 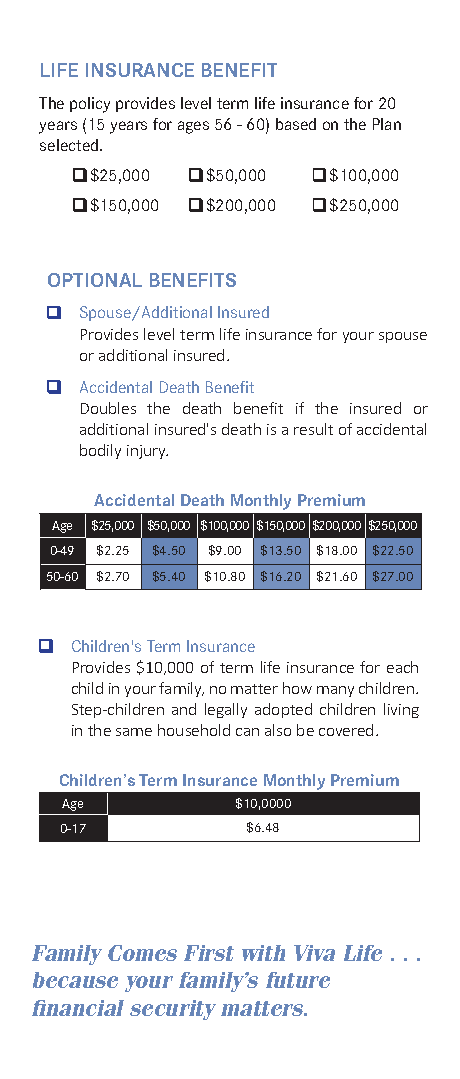 I want to click on legally, so click(x=226, y=710).
